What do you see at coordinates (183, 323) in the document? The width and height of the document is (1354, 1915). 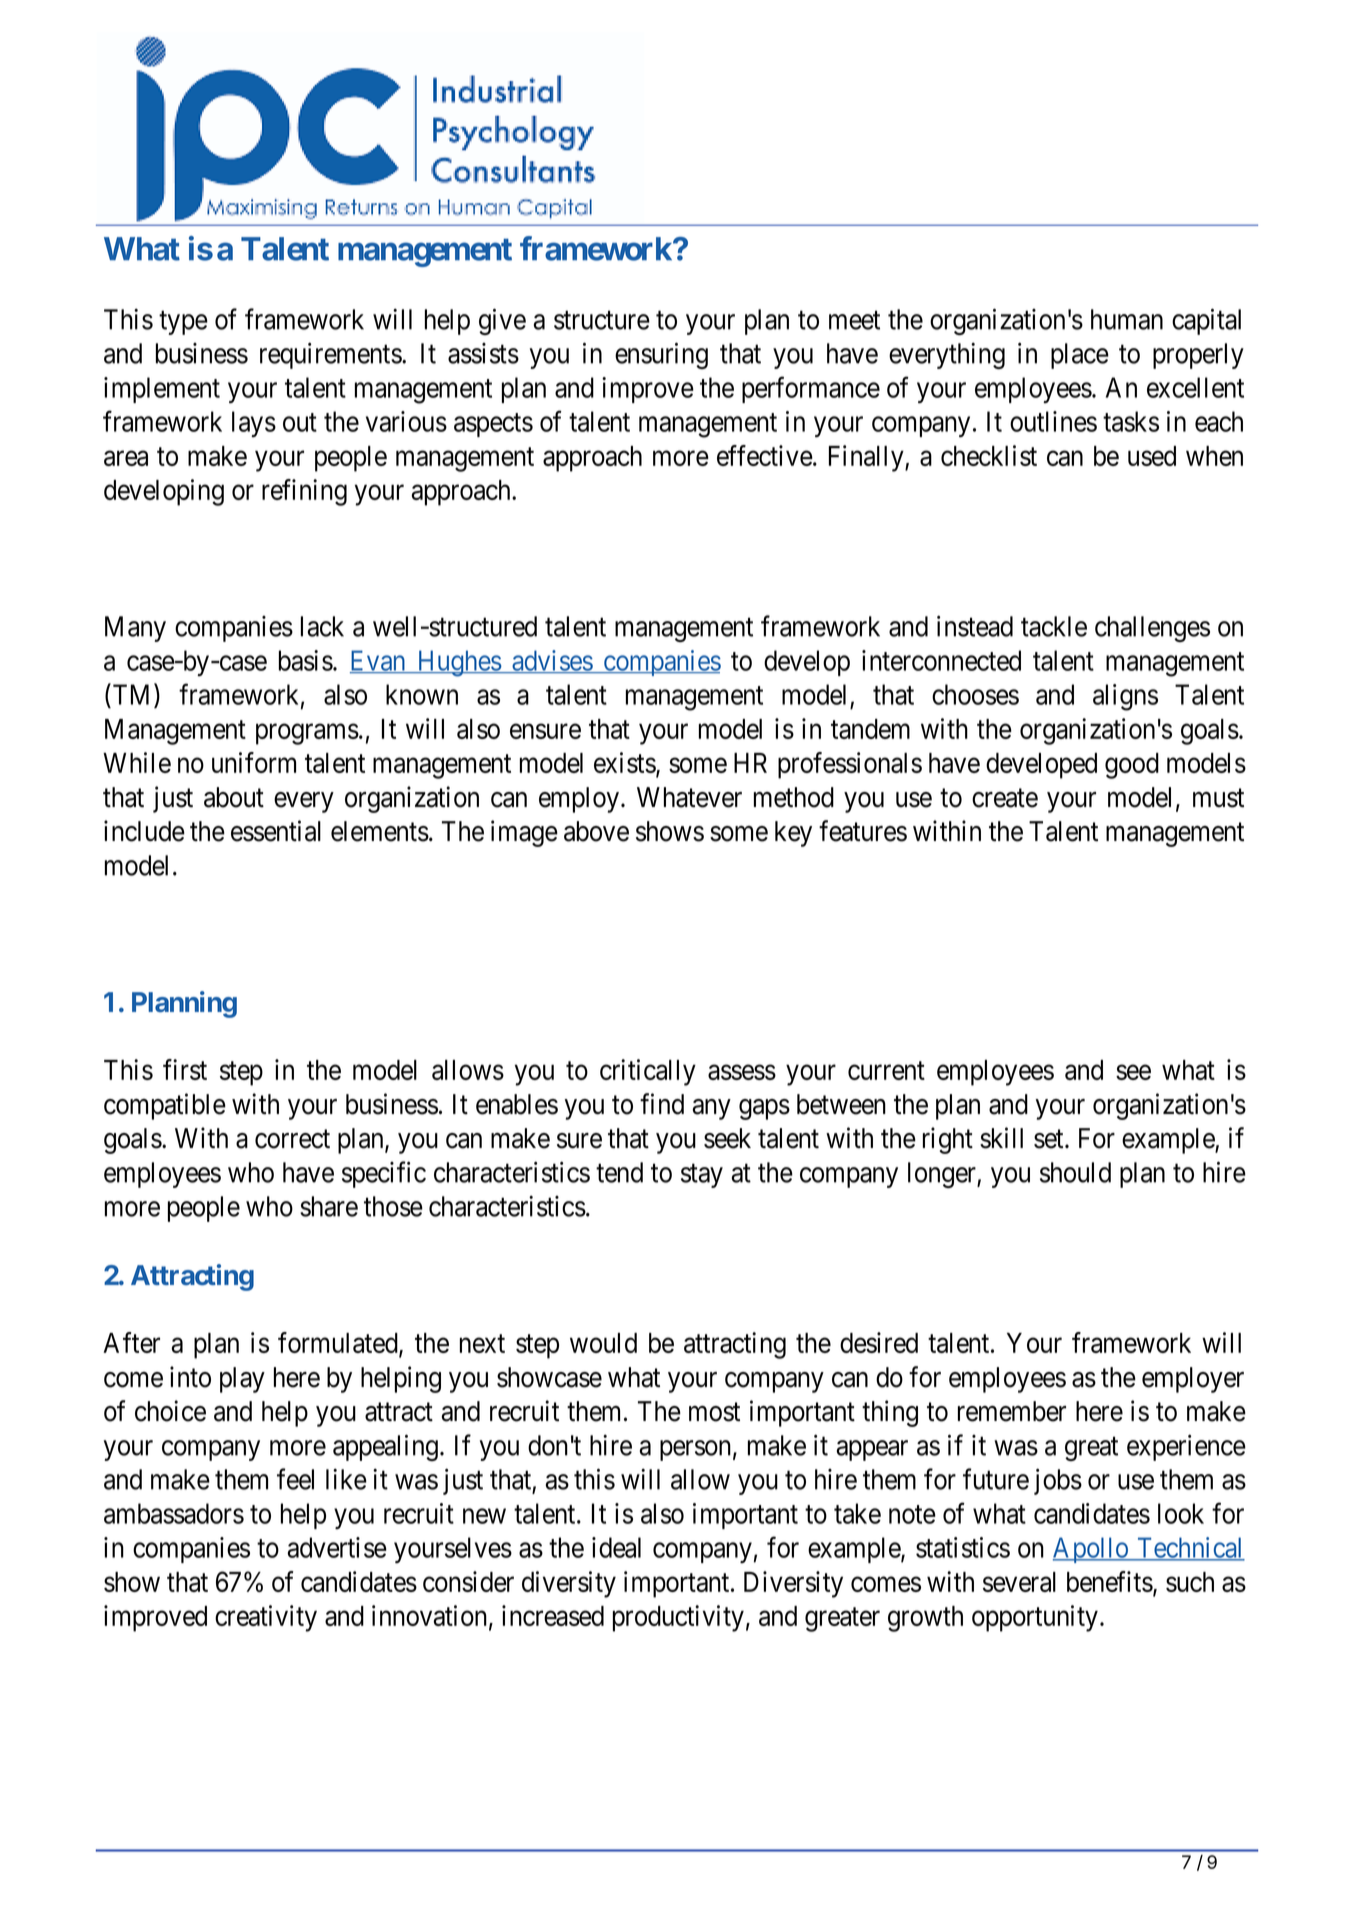 I see `type` at bounding box center [183, 323].
